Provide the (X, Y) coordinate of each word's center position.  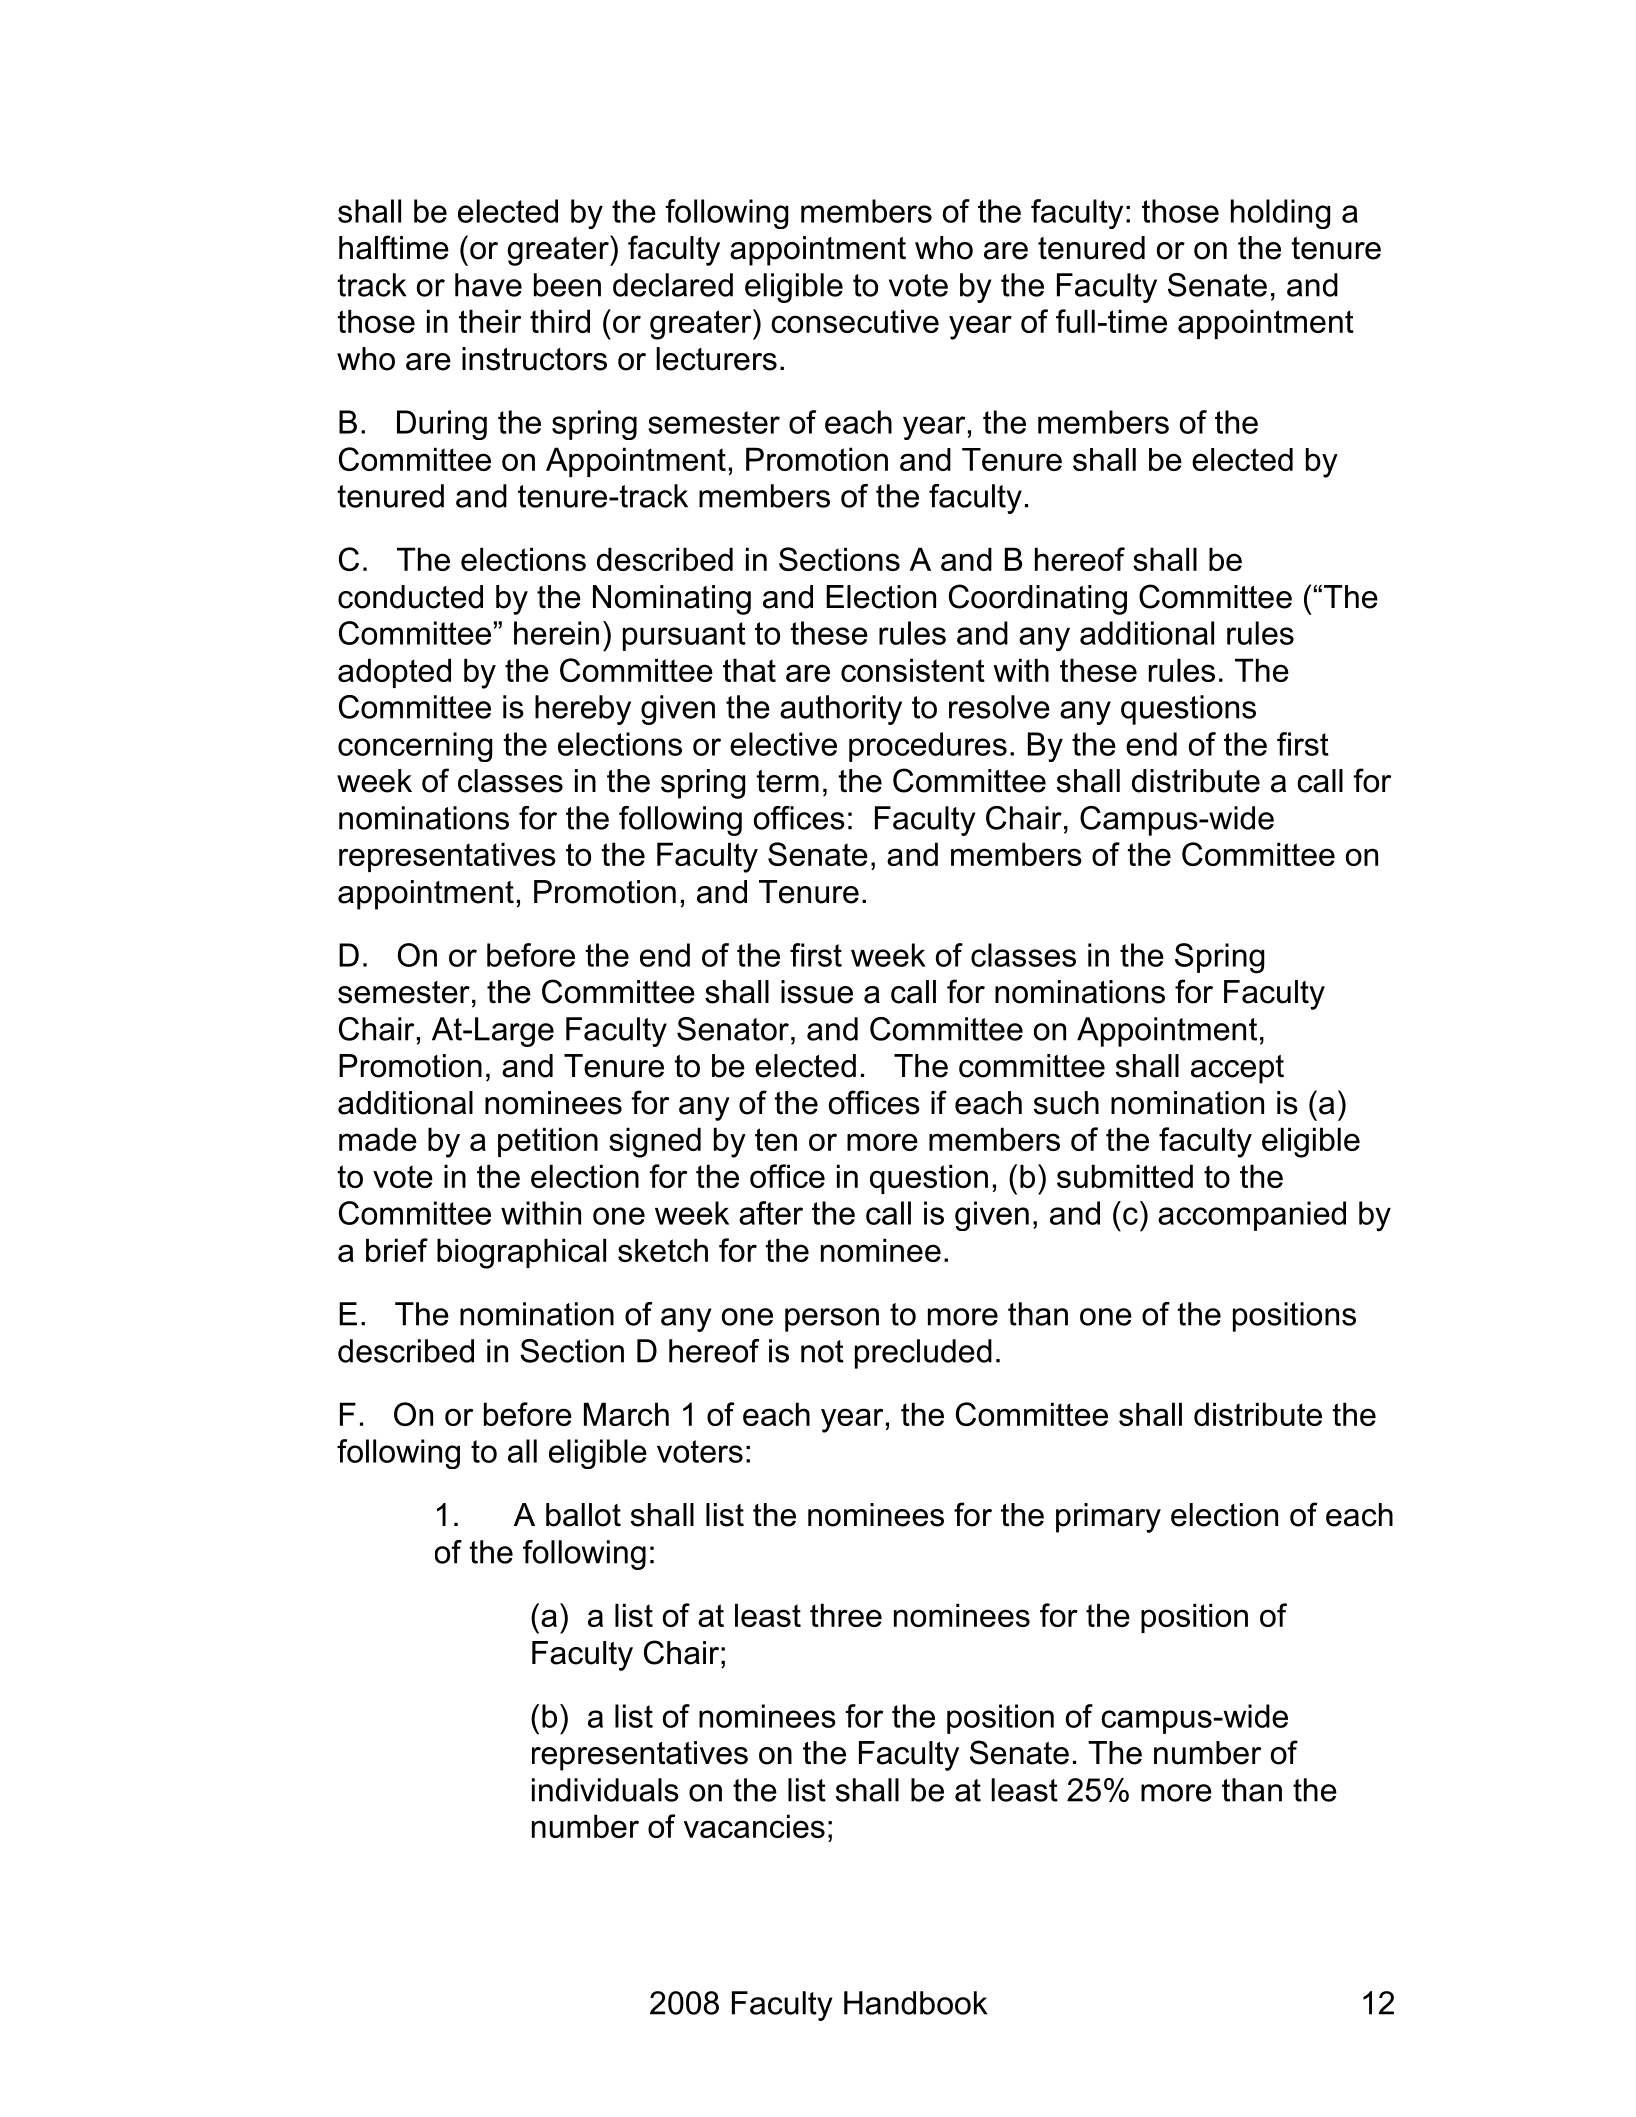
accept (1237, 1069)
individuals (605, 1790)
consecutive (855, 321)
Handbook (915, 2003)
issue (817, 992)
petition (548, 1142)
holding (1280, 214)
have (488, 285)
